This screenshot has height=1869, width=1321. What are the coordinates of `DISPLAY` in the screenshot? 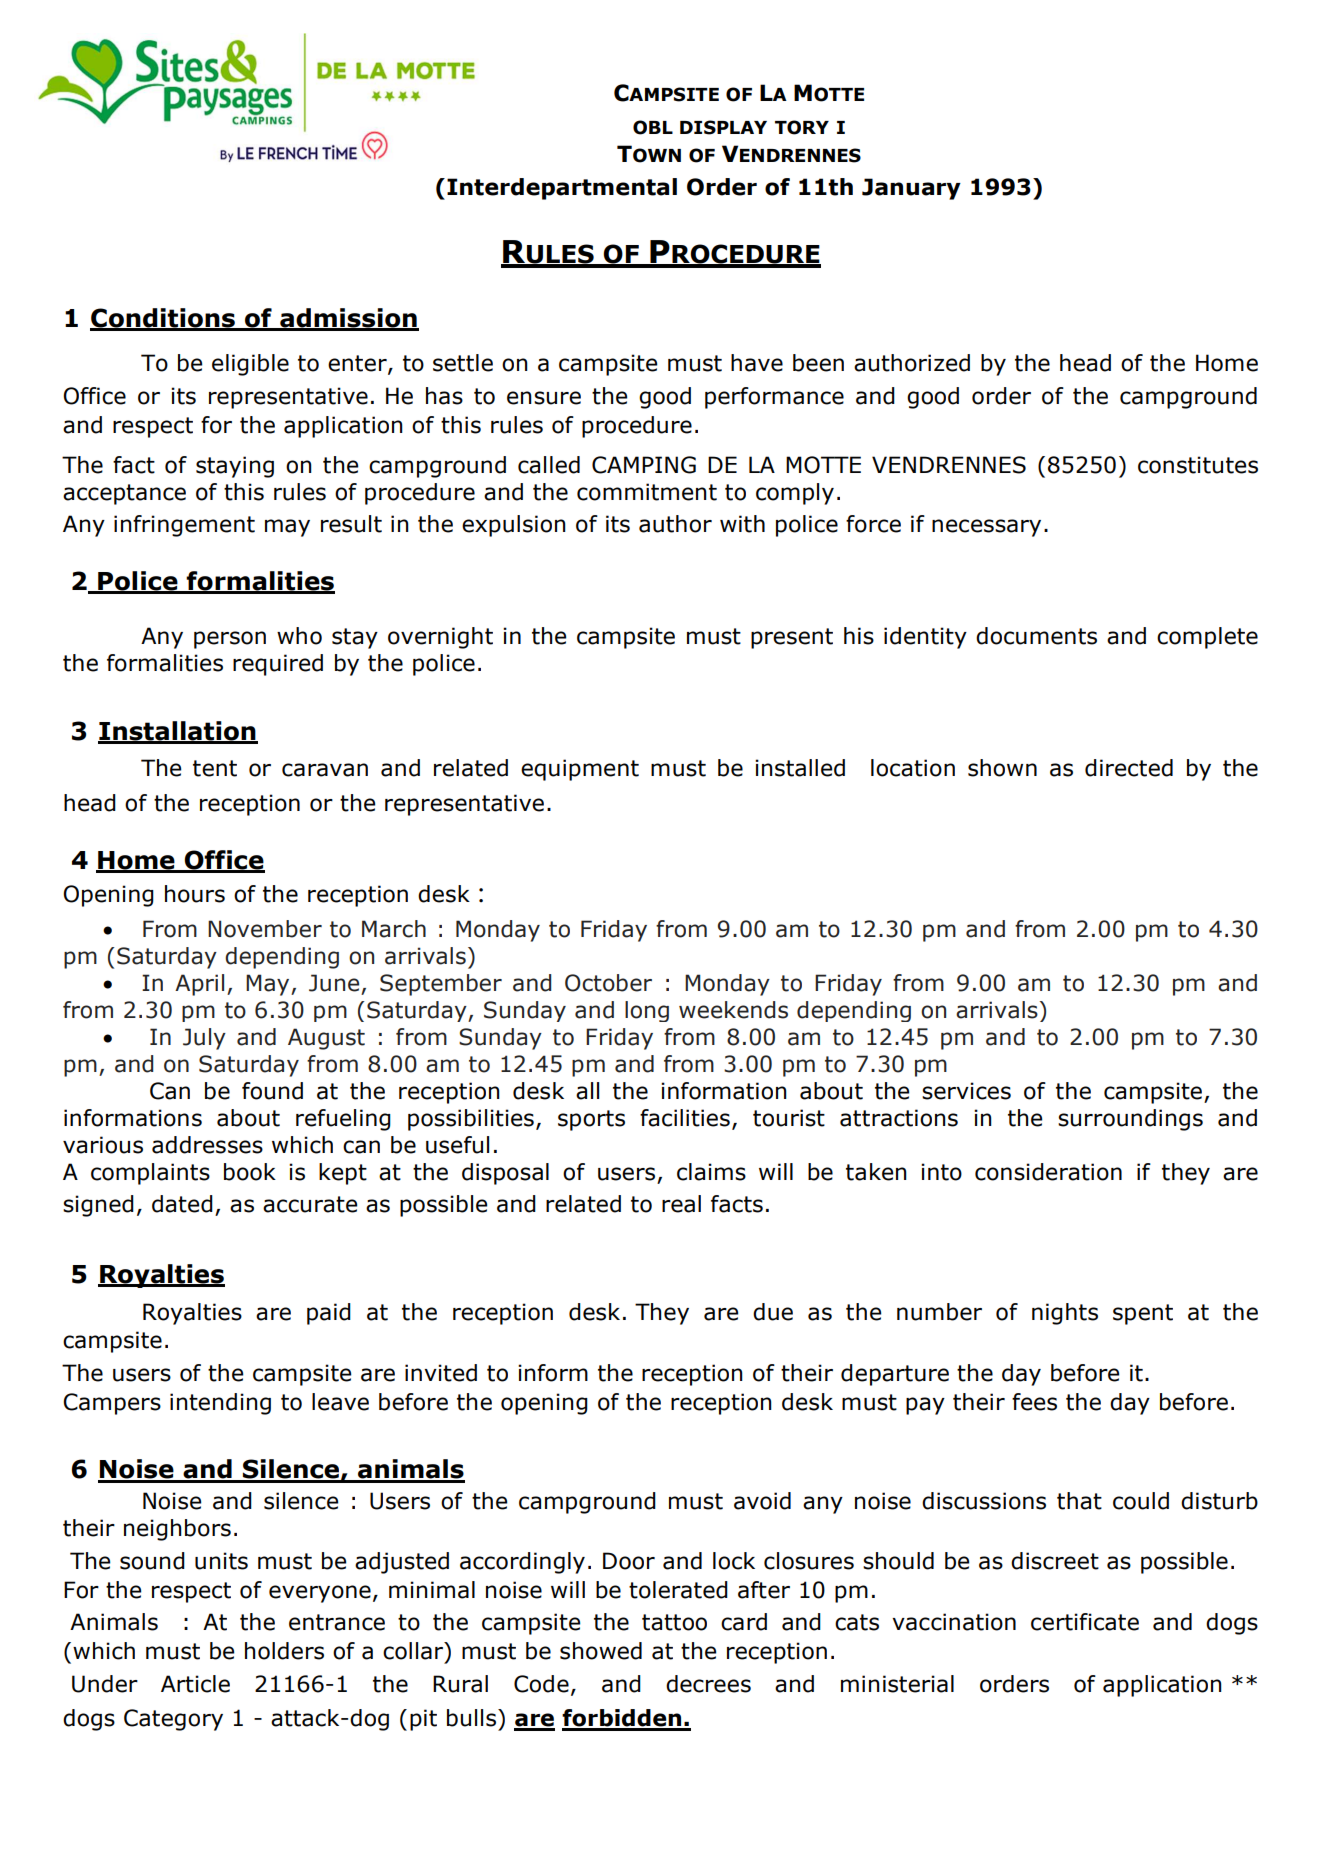 It's located at (723, 127).
